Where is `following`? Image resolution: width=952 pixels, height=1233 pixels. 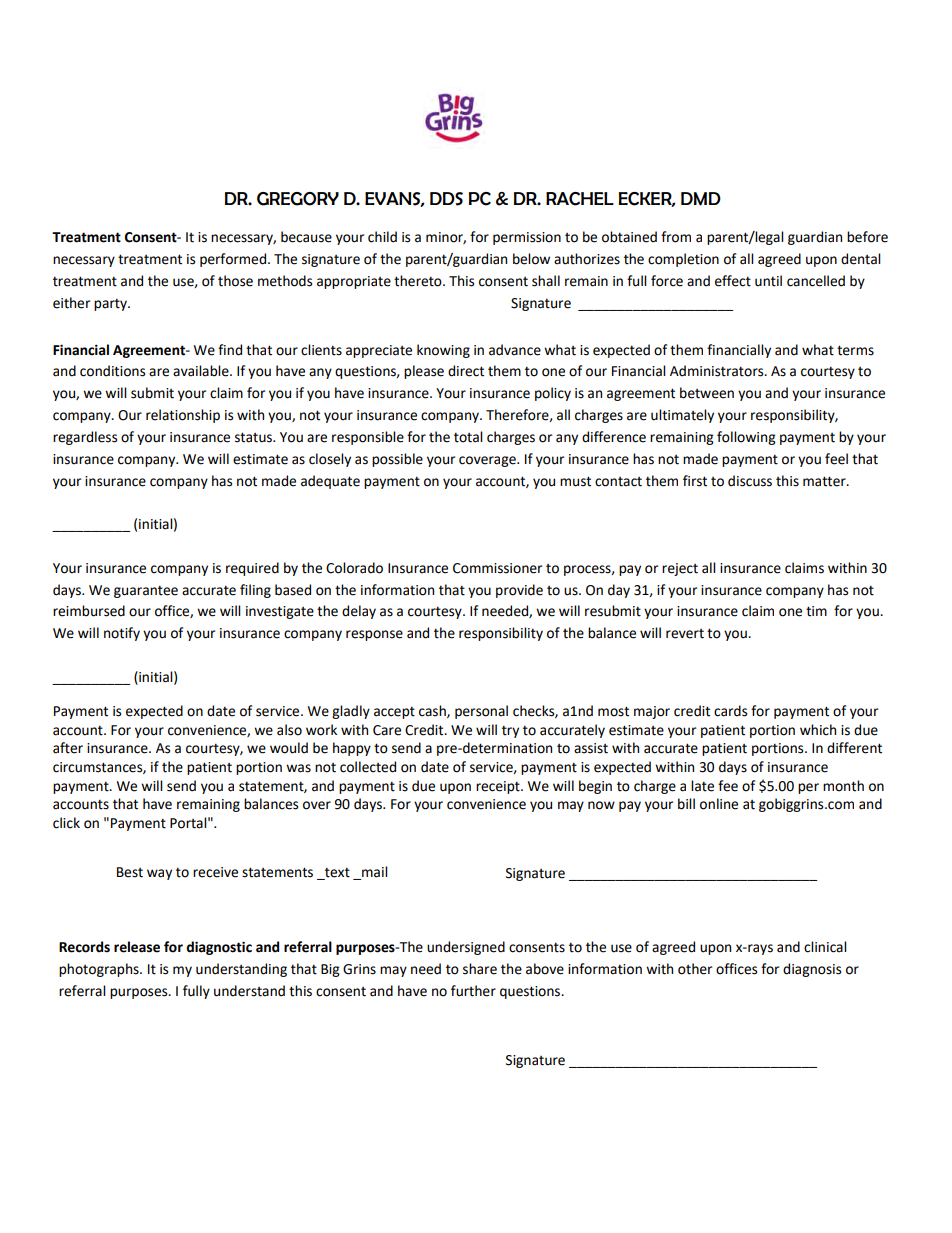
following is located at coordinates (746, 438).
